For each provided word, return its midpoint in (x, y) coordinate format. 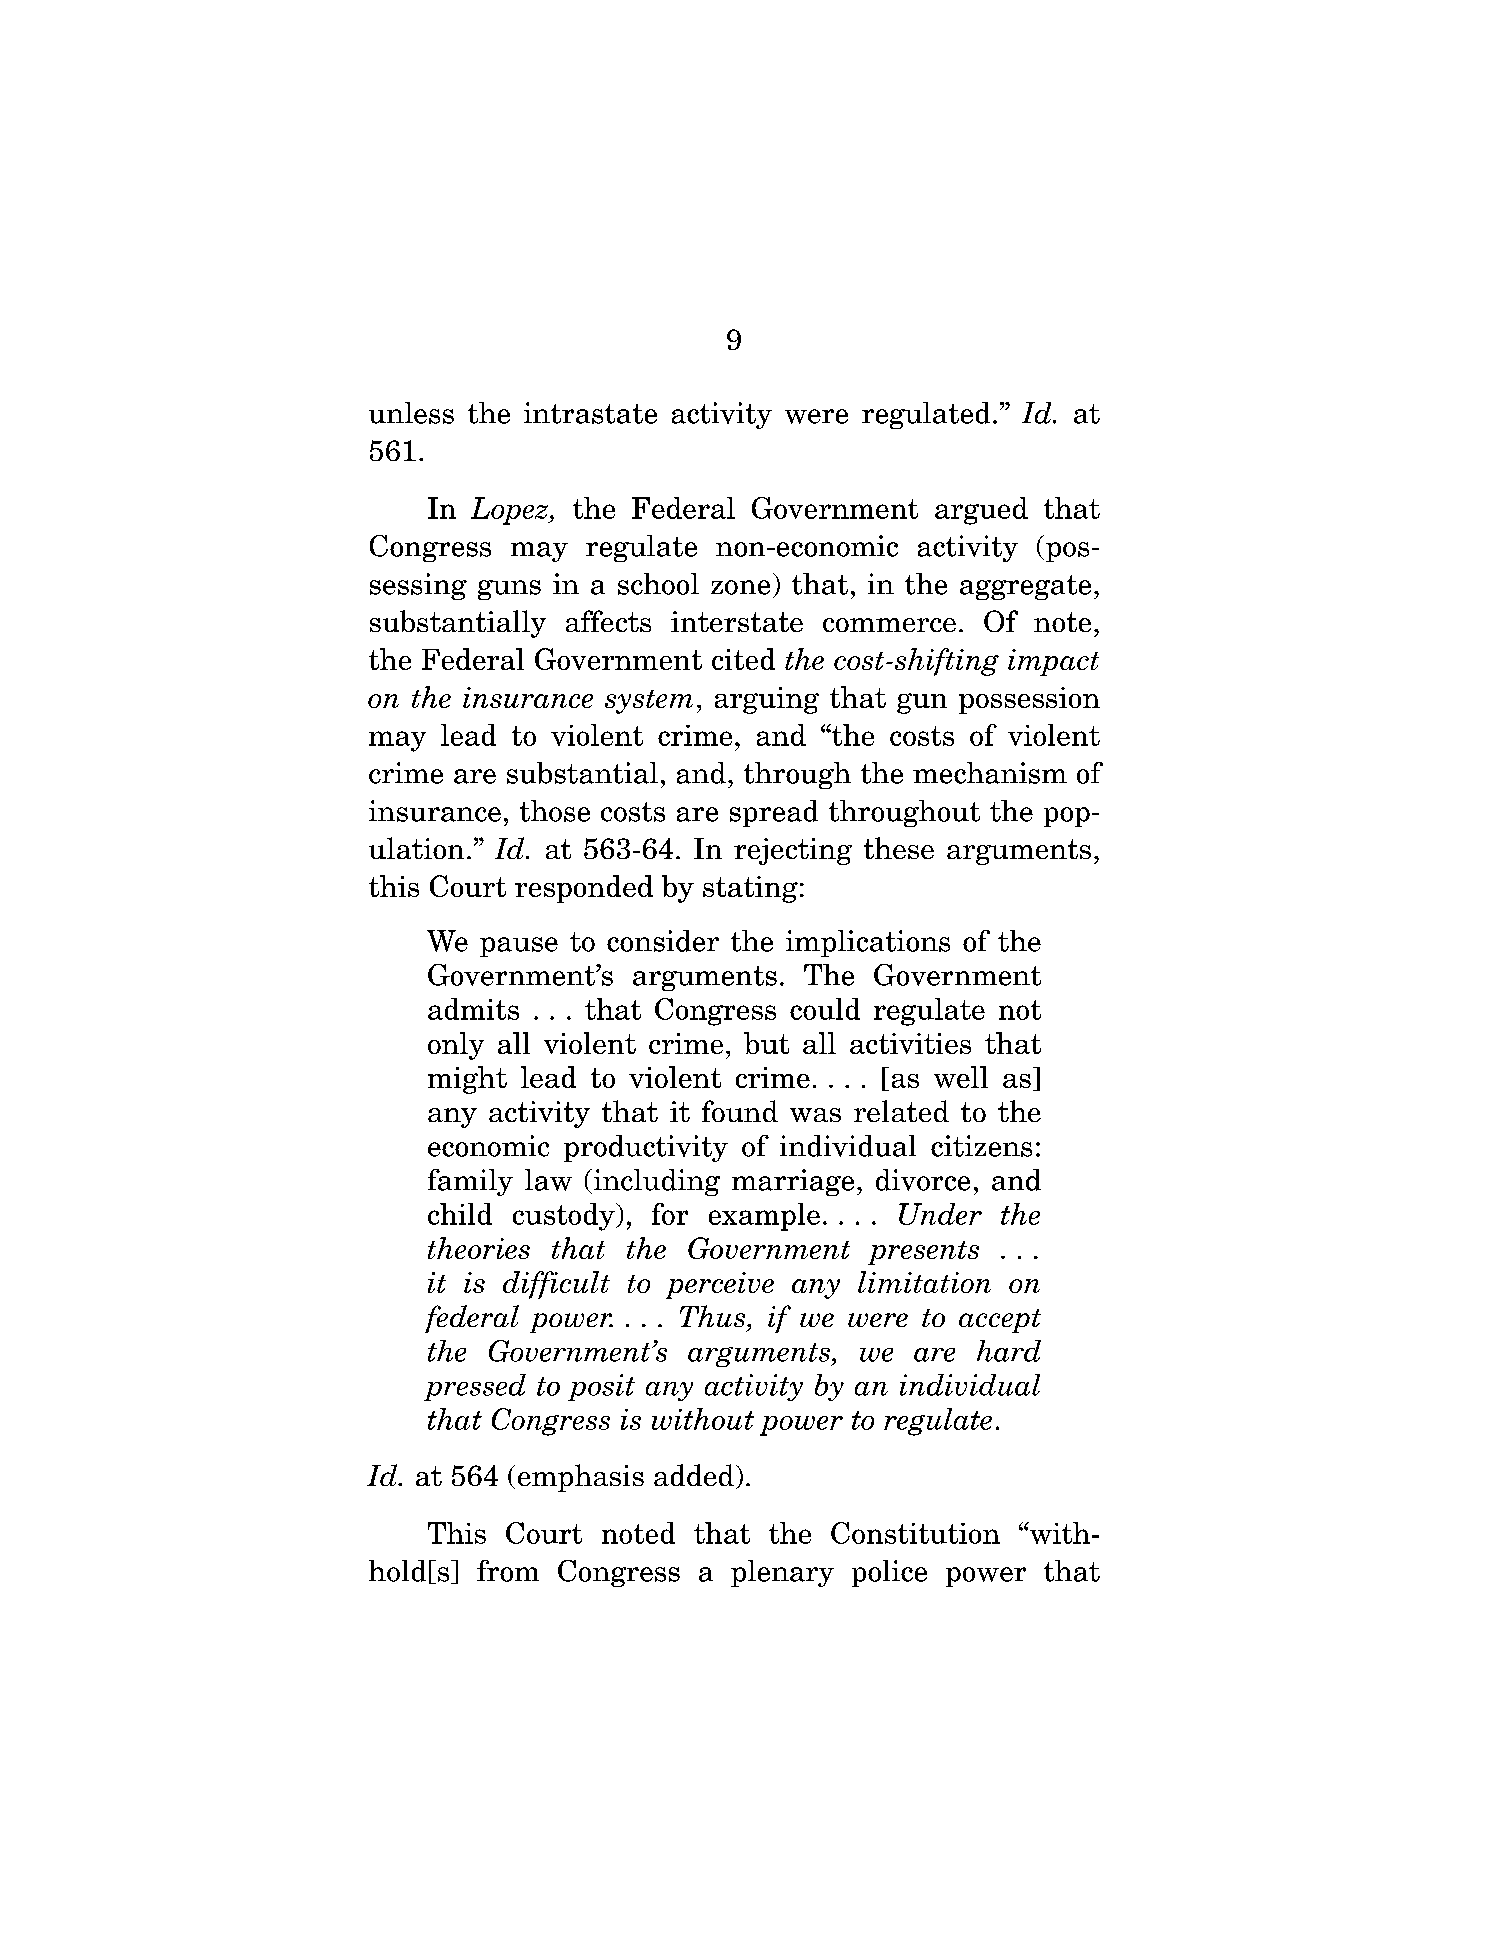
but (766, 1043)
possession (1029, 700)
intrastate (590, 413)
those (555, 811)
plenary (782, 1573)
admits (473, 1009)
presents (923, 1253)
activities (910, 1043)
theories (479, 1248)
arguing (767, 700)
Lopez (510, 511)
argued (981, 511)
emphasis (581, 1478)
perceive (720, 1285)
